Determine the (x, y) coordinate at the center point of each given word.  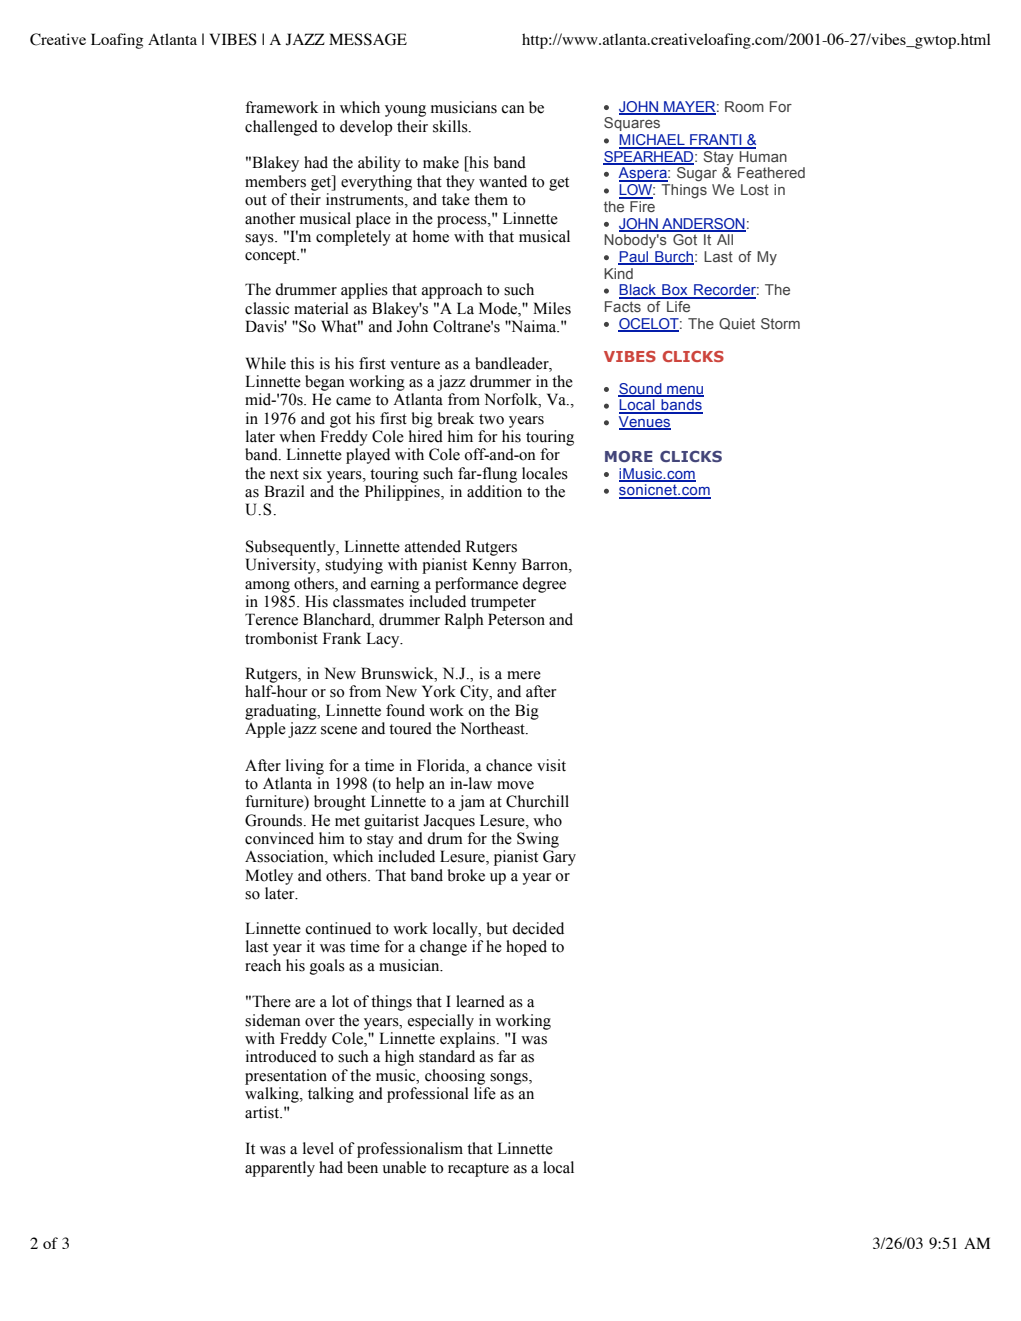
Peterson (516, 619)
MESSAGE (368, 39)
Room (744, 106)
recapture (478, 1170)
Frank (342, 638)
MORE (629, 456)
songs (510, 1079)
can (513, 109)
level (318, 1148)
